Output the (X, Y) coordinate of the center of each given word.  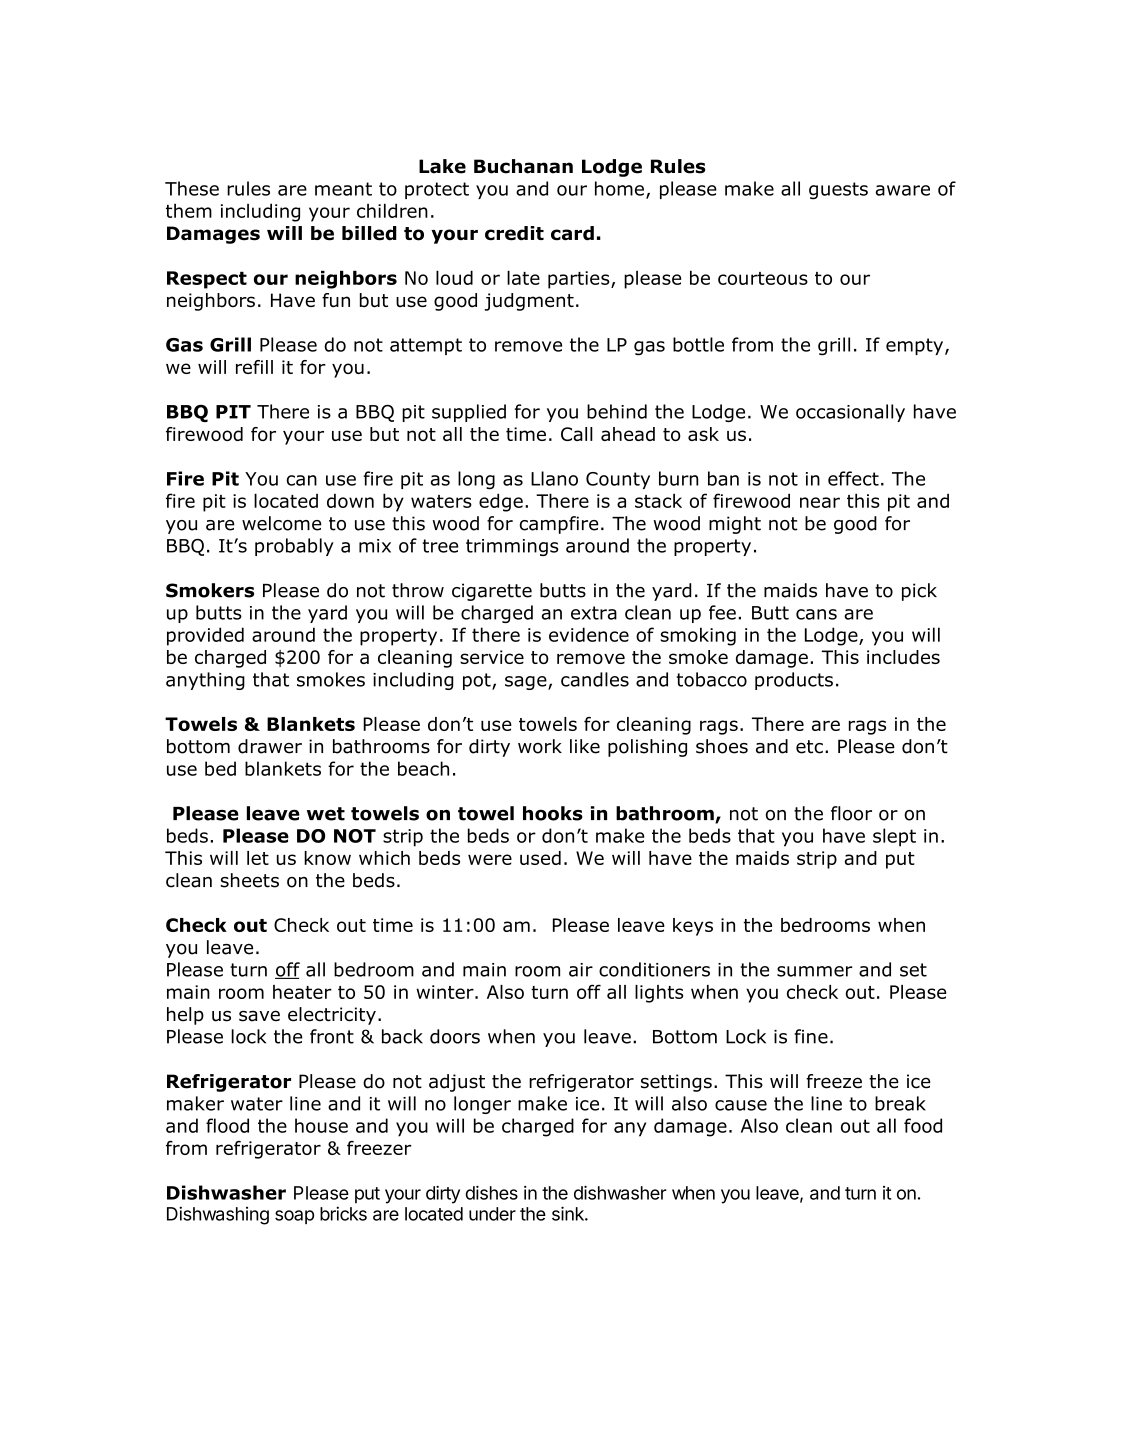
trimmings (512, 547)
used (540, 858)
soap (294, 1217)
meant (343, 189)
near (820, 502)
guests (838, 191)
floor (851, 813)
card (572, 233)
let (258, 858)
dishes (492, 1193)
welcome (281, 523)
